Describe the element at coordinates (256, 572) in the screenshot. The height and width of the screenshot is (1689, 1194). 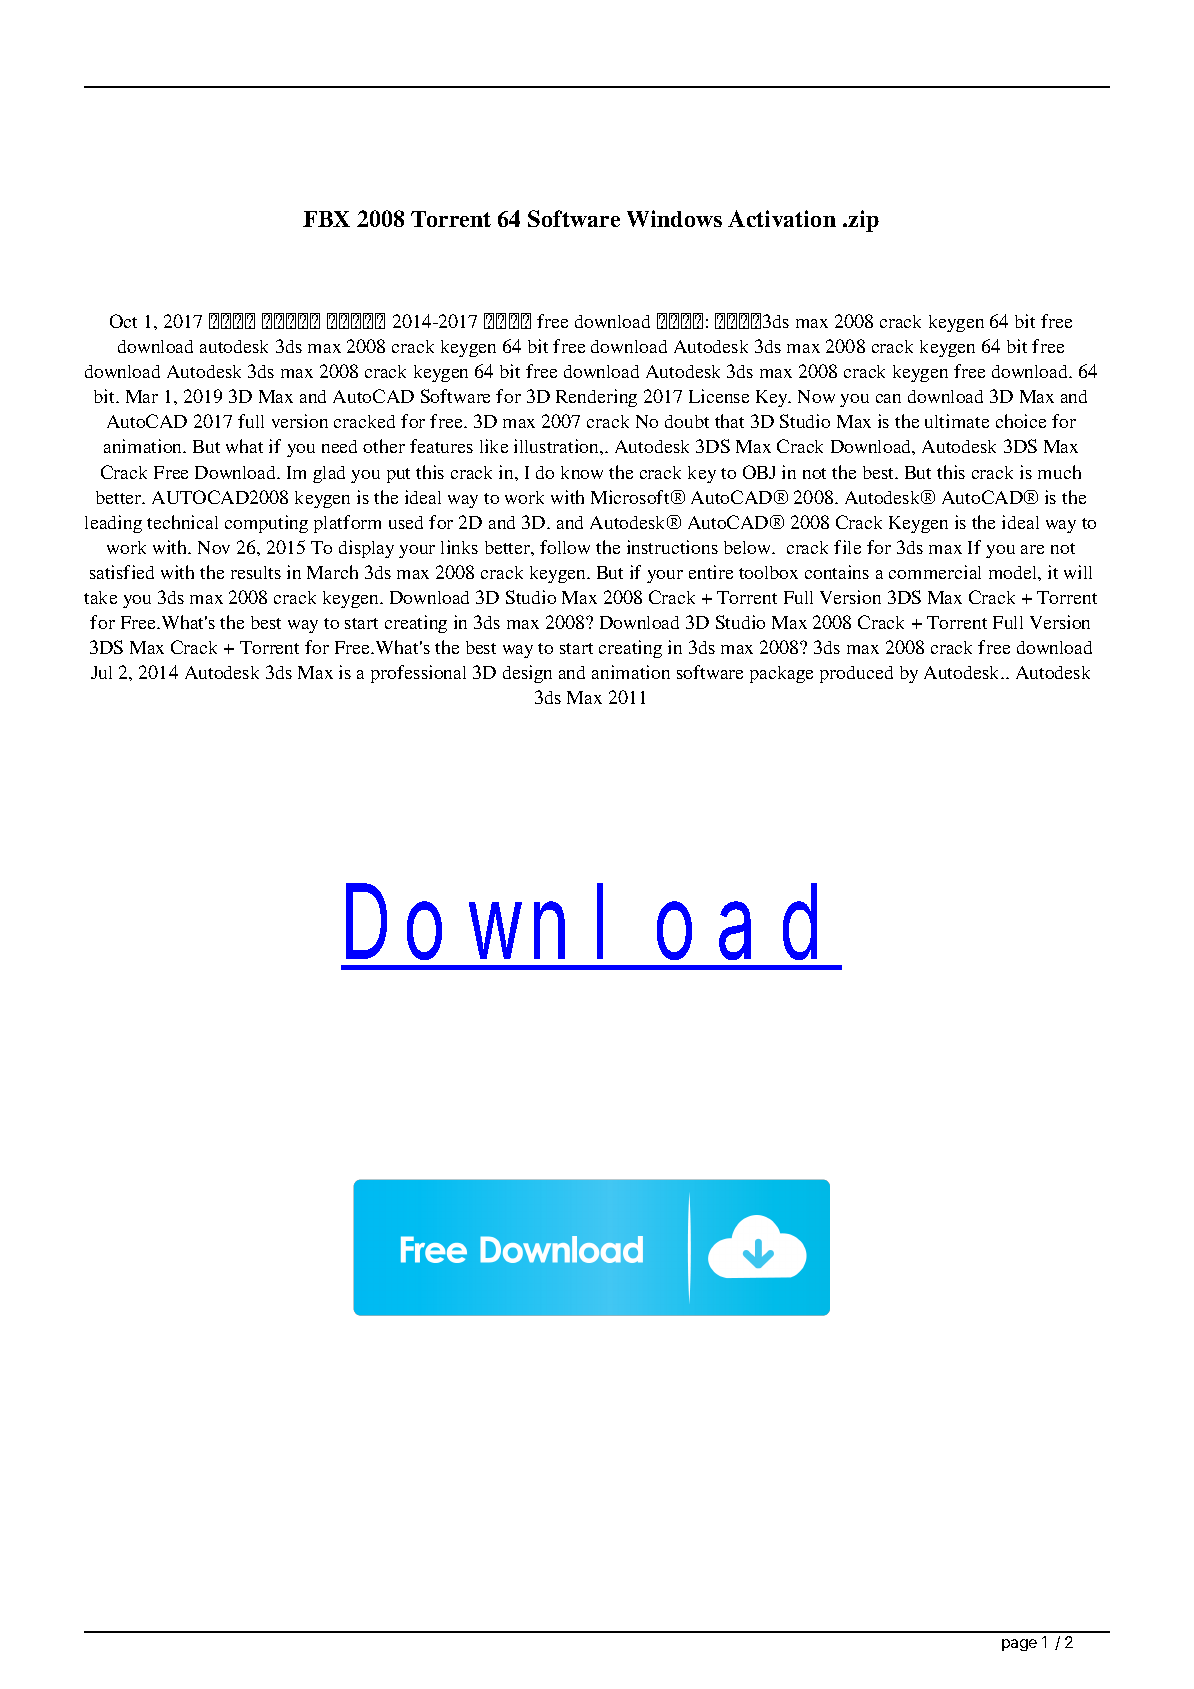
I see `results` at that location.
